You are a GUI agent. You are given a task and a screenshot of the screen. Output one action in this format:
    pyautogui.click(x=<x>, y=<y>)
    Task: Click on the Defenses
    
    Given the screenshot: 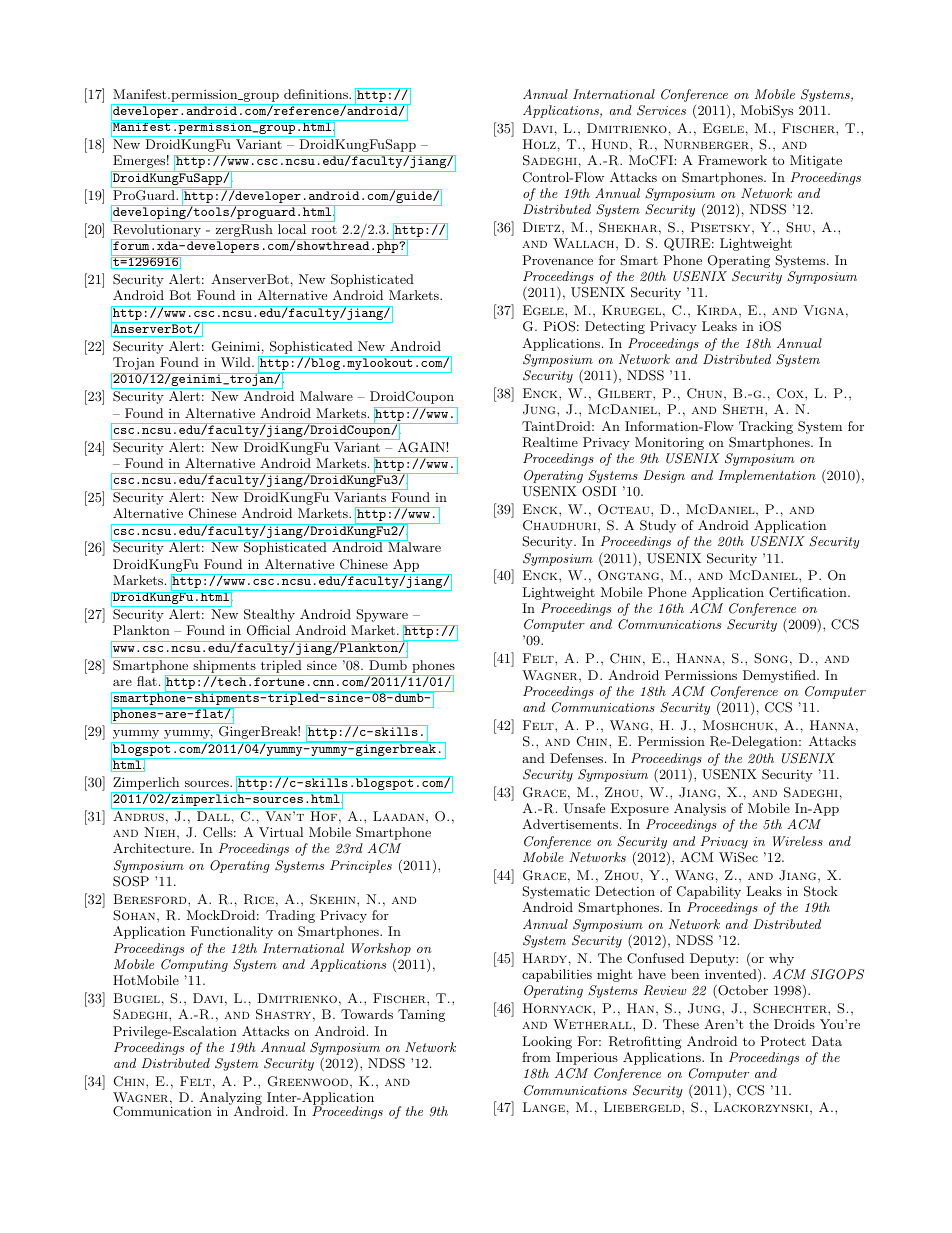 What is the action you would take?
    pyautogui.click(x=578, y=758)
